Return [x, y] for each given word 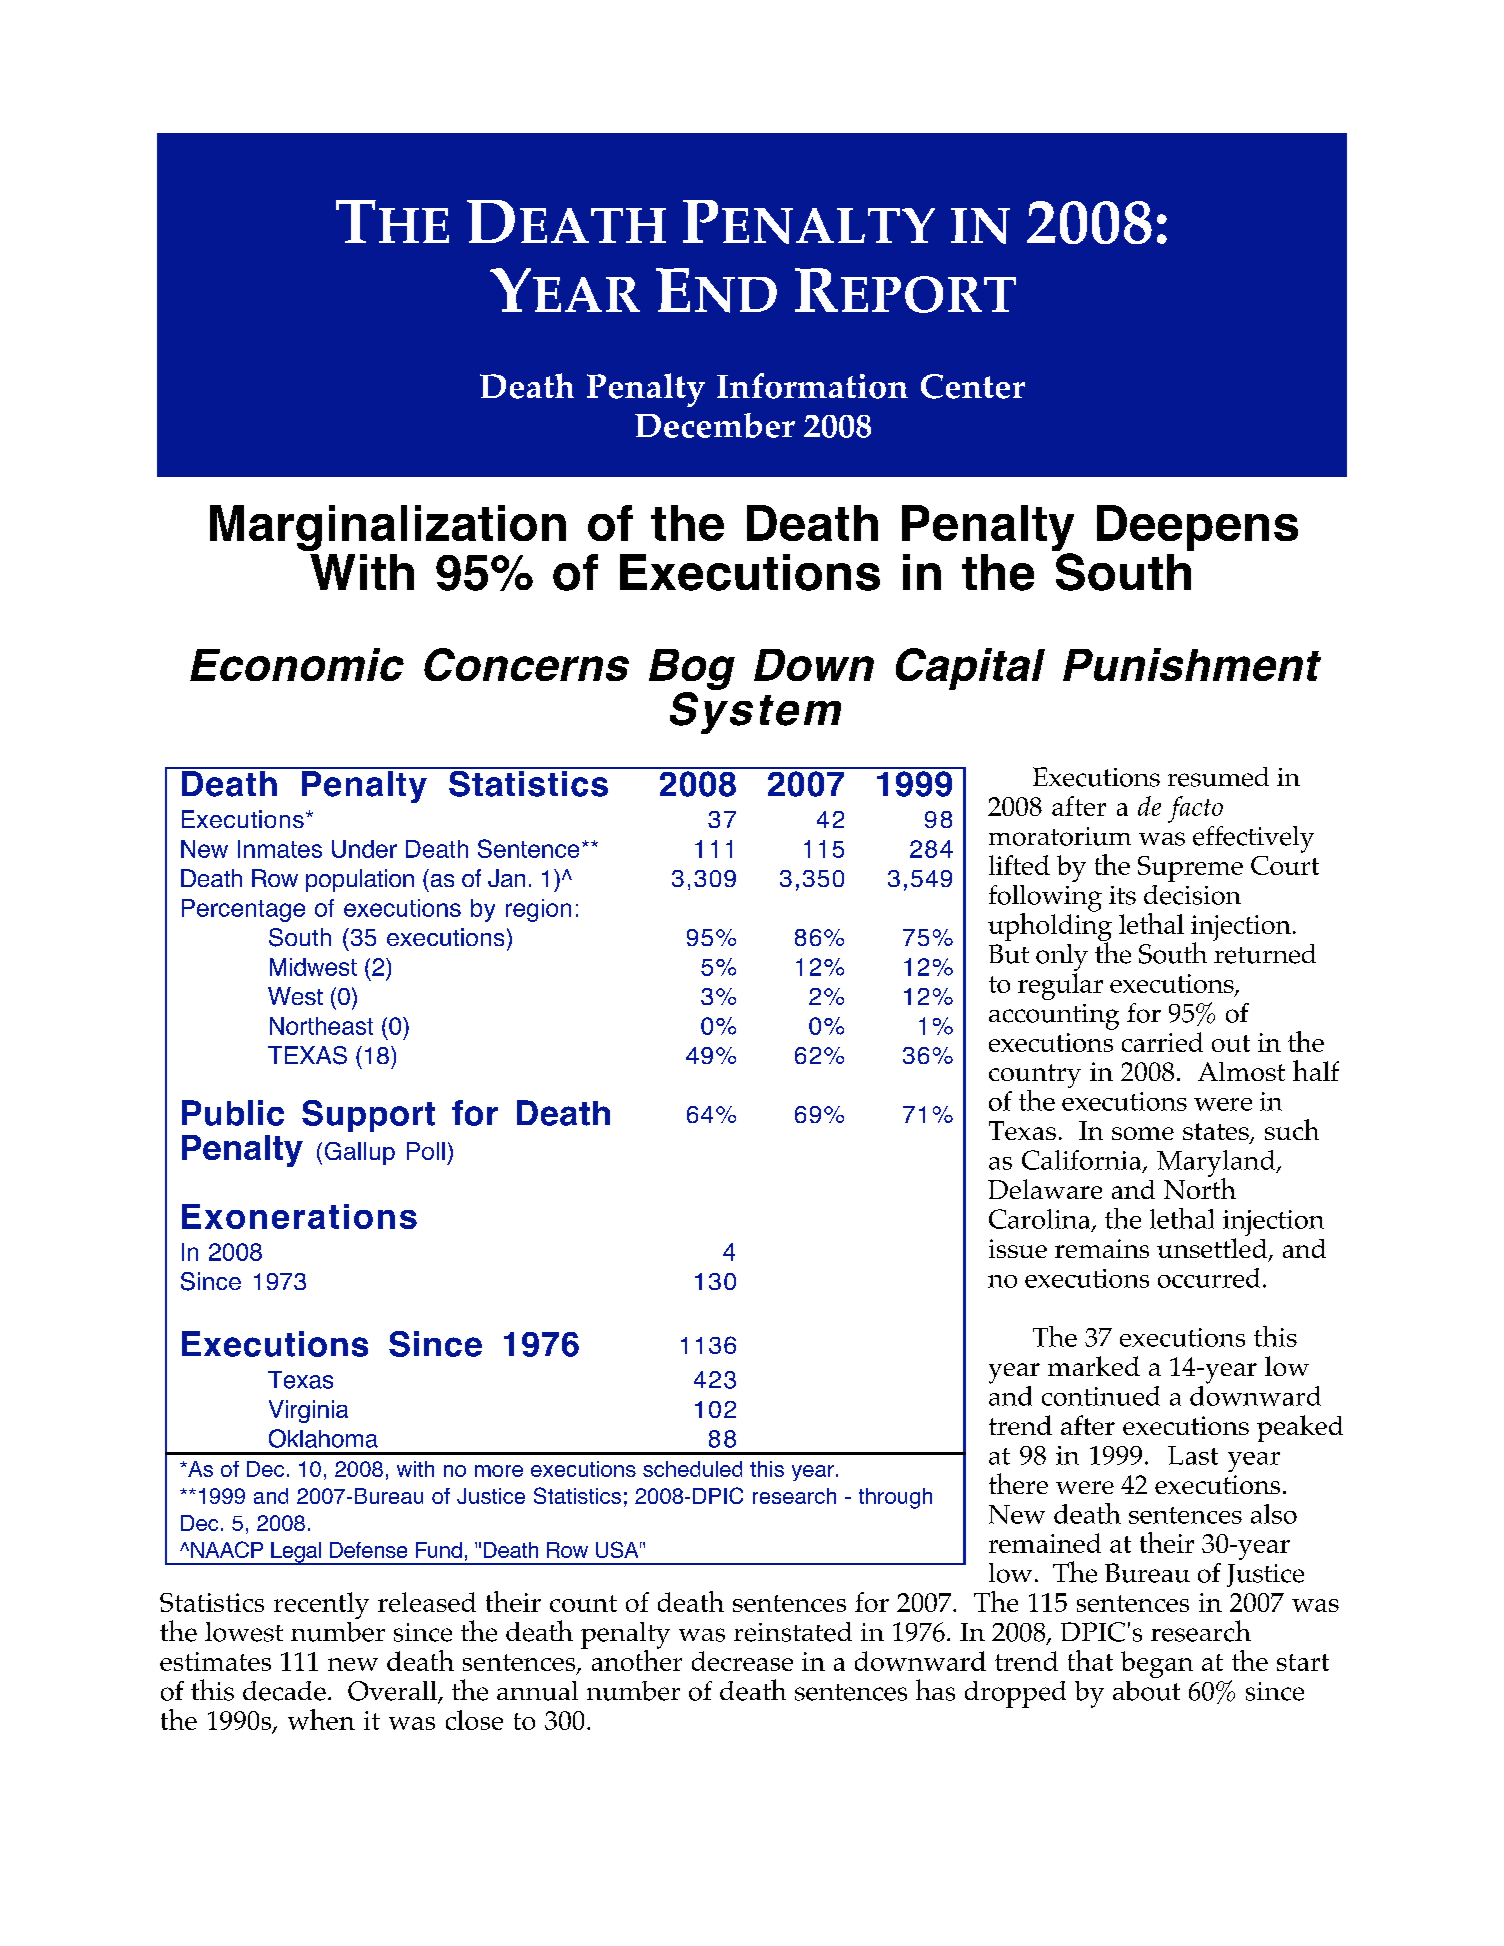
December [715, 425]
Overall [393, 1692]
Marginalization [388, 528]
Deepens [1197, 528]
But [1009, 954]
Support [368, 1116]
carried [1162, 1042]
